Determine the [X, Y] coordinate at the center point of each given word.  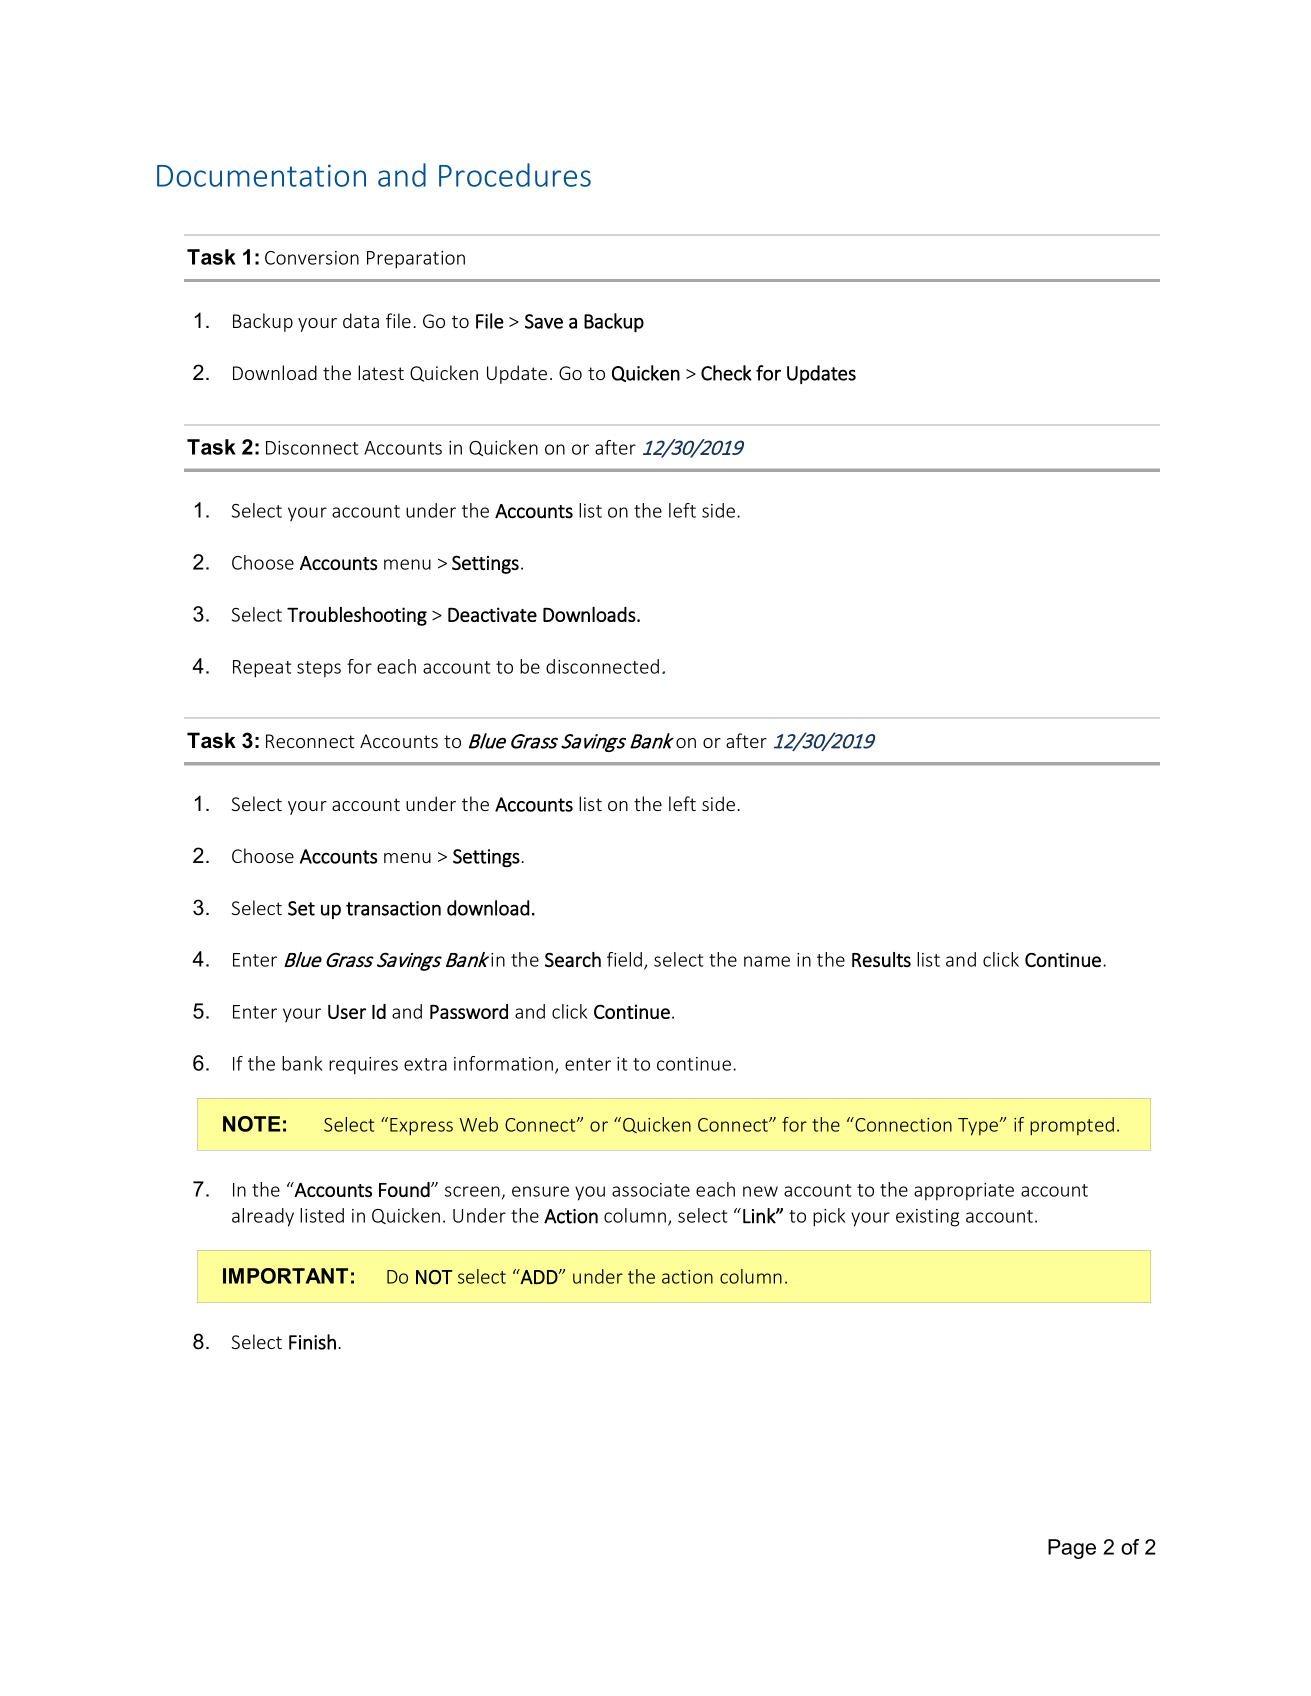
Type [979, 1127]
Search [573, 959]
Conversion [312, 258]
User [347, 1012]
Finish [312, 1342]
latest [381, 372]
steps [319, 669]
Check [726, 373]
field [626, 960]
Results [881, 959]
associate [651, 1190]
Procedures [515, 175]
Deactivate [492, 614]
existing [927, 1218]
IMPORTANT [285, 1276]
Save [544, 321]
